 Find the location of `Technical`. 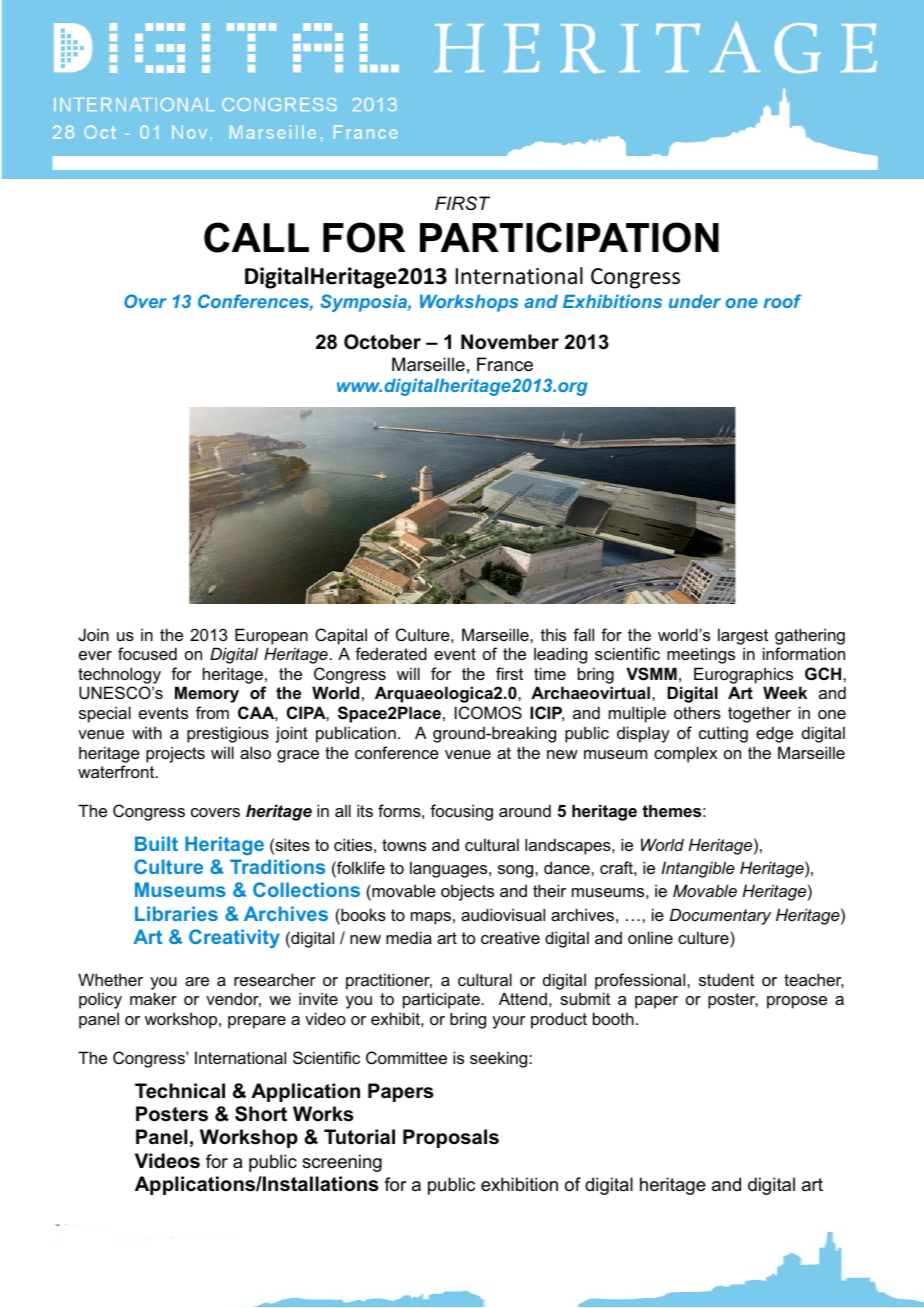

Technical is located at coordinates (180, 1091).
